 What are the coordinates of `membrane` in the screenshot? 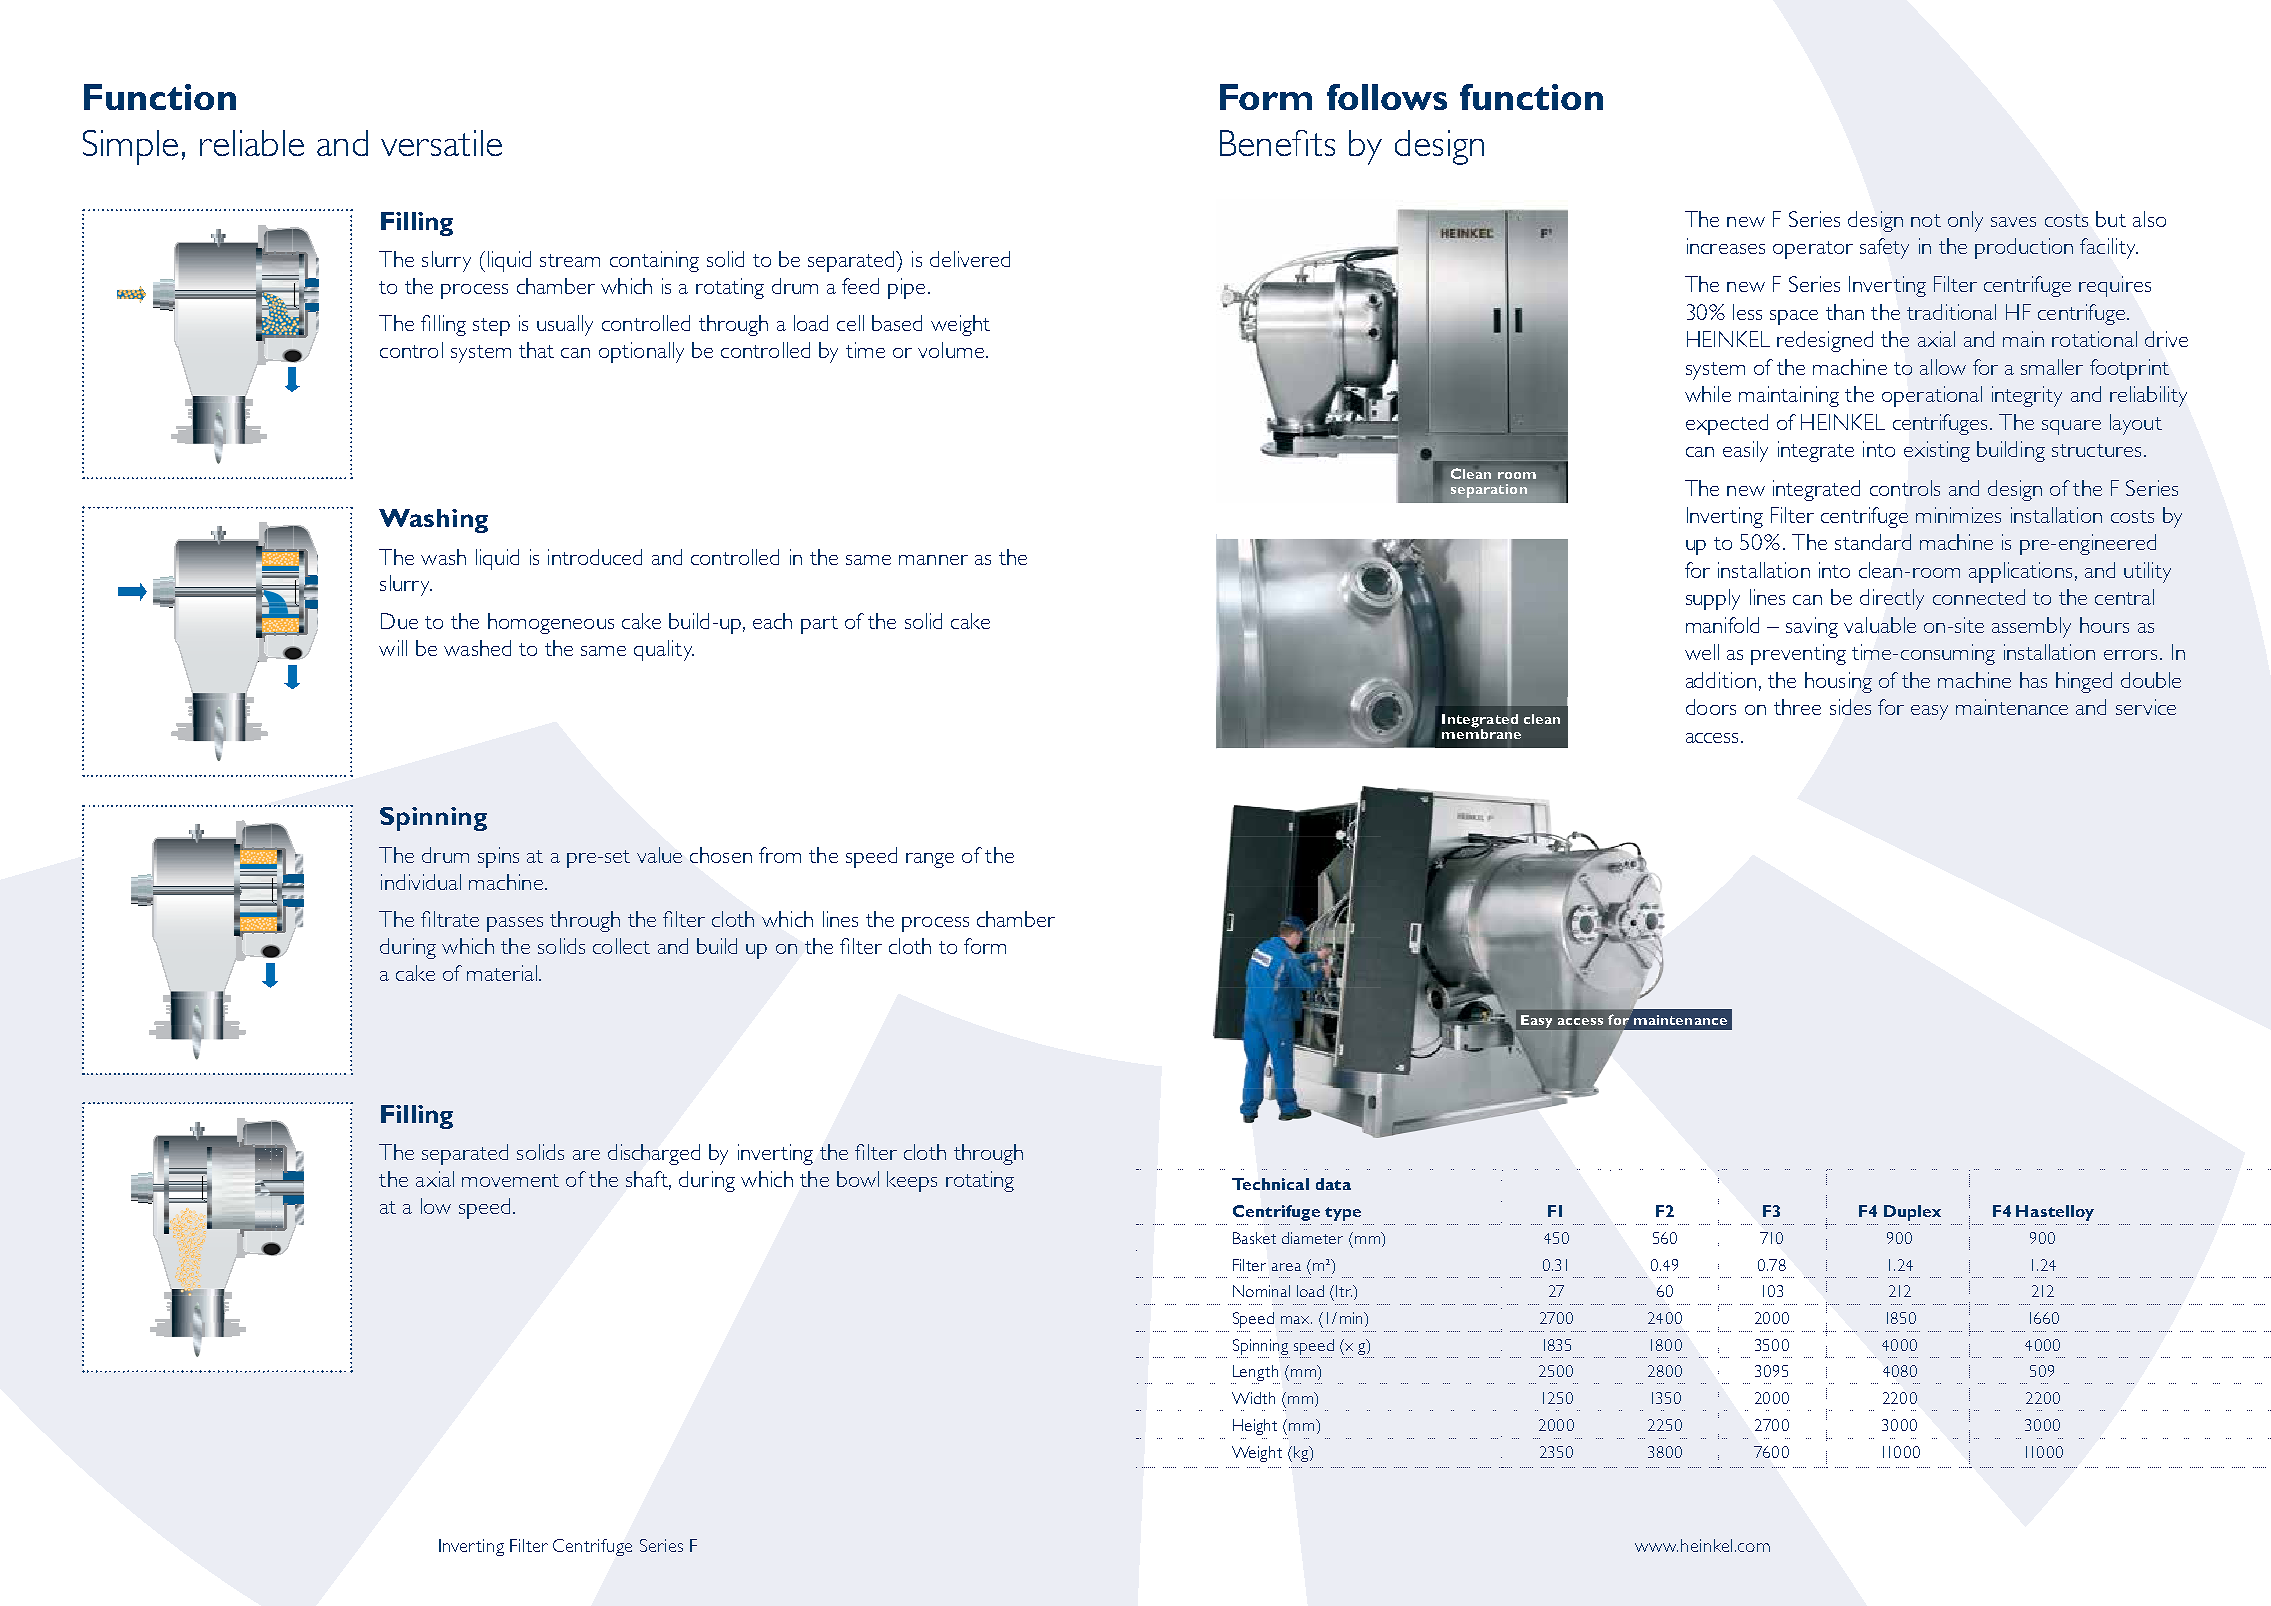 It's located at (1481, 732).
